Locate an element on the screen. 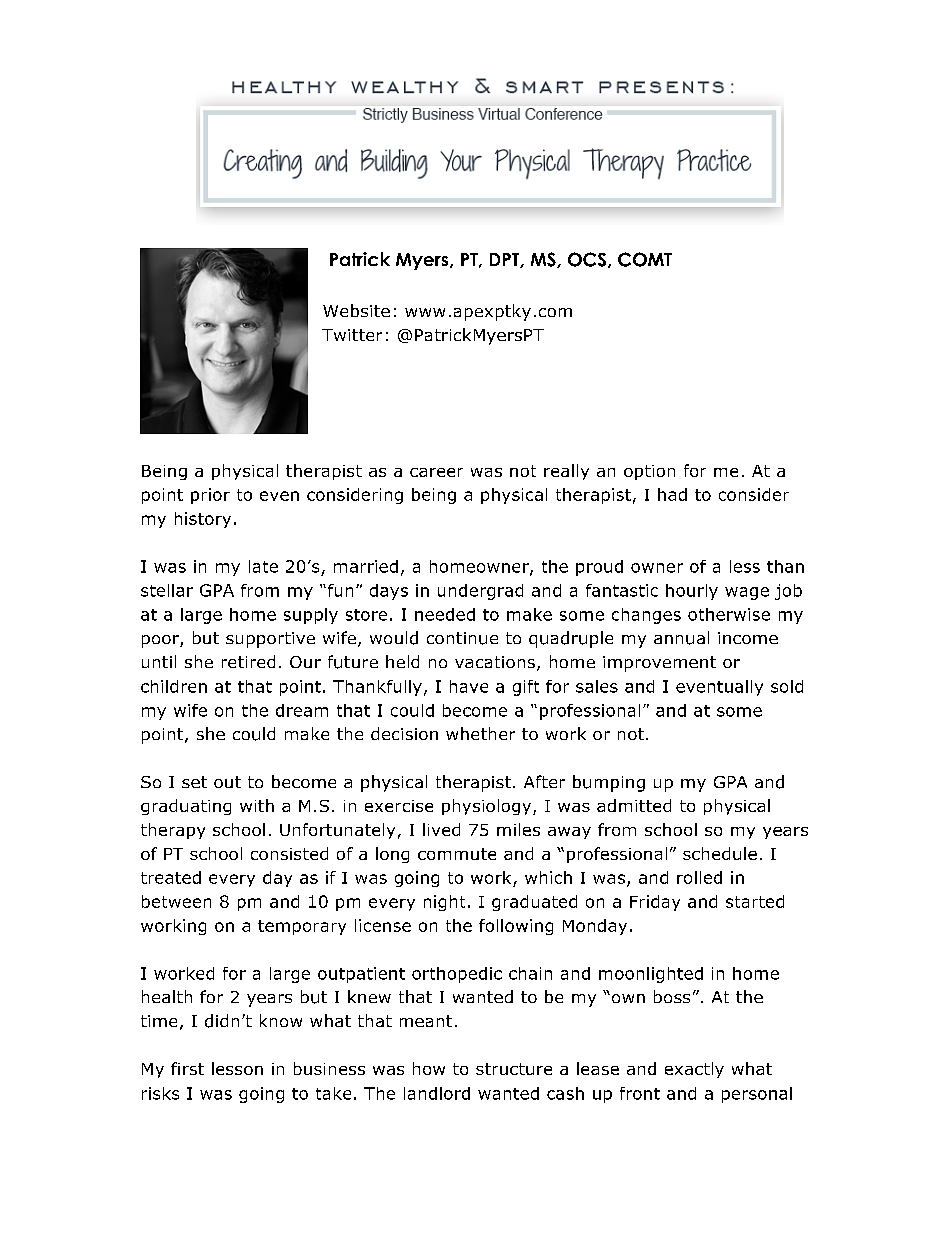 The image size is (952, 1233). exactly is located at coordinates (694, 1070).
